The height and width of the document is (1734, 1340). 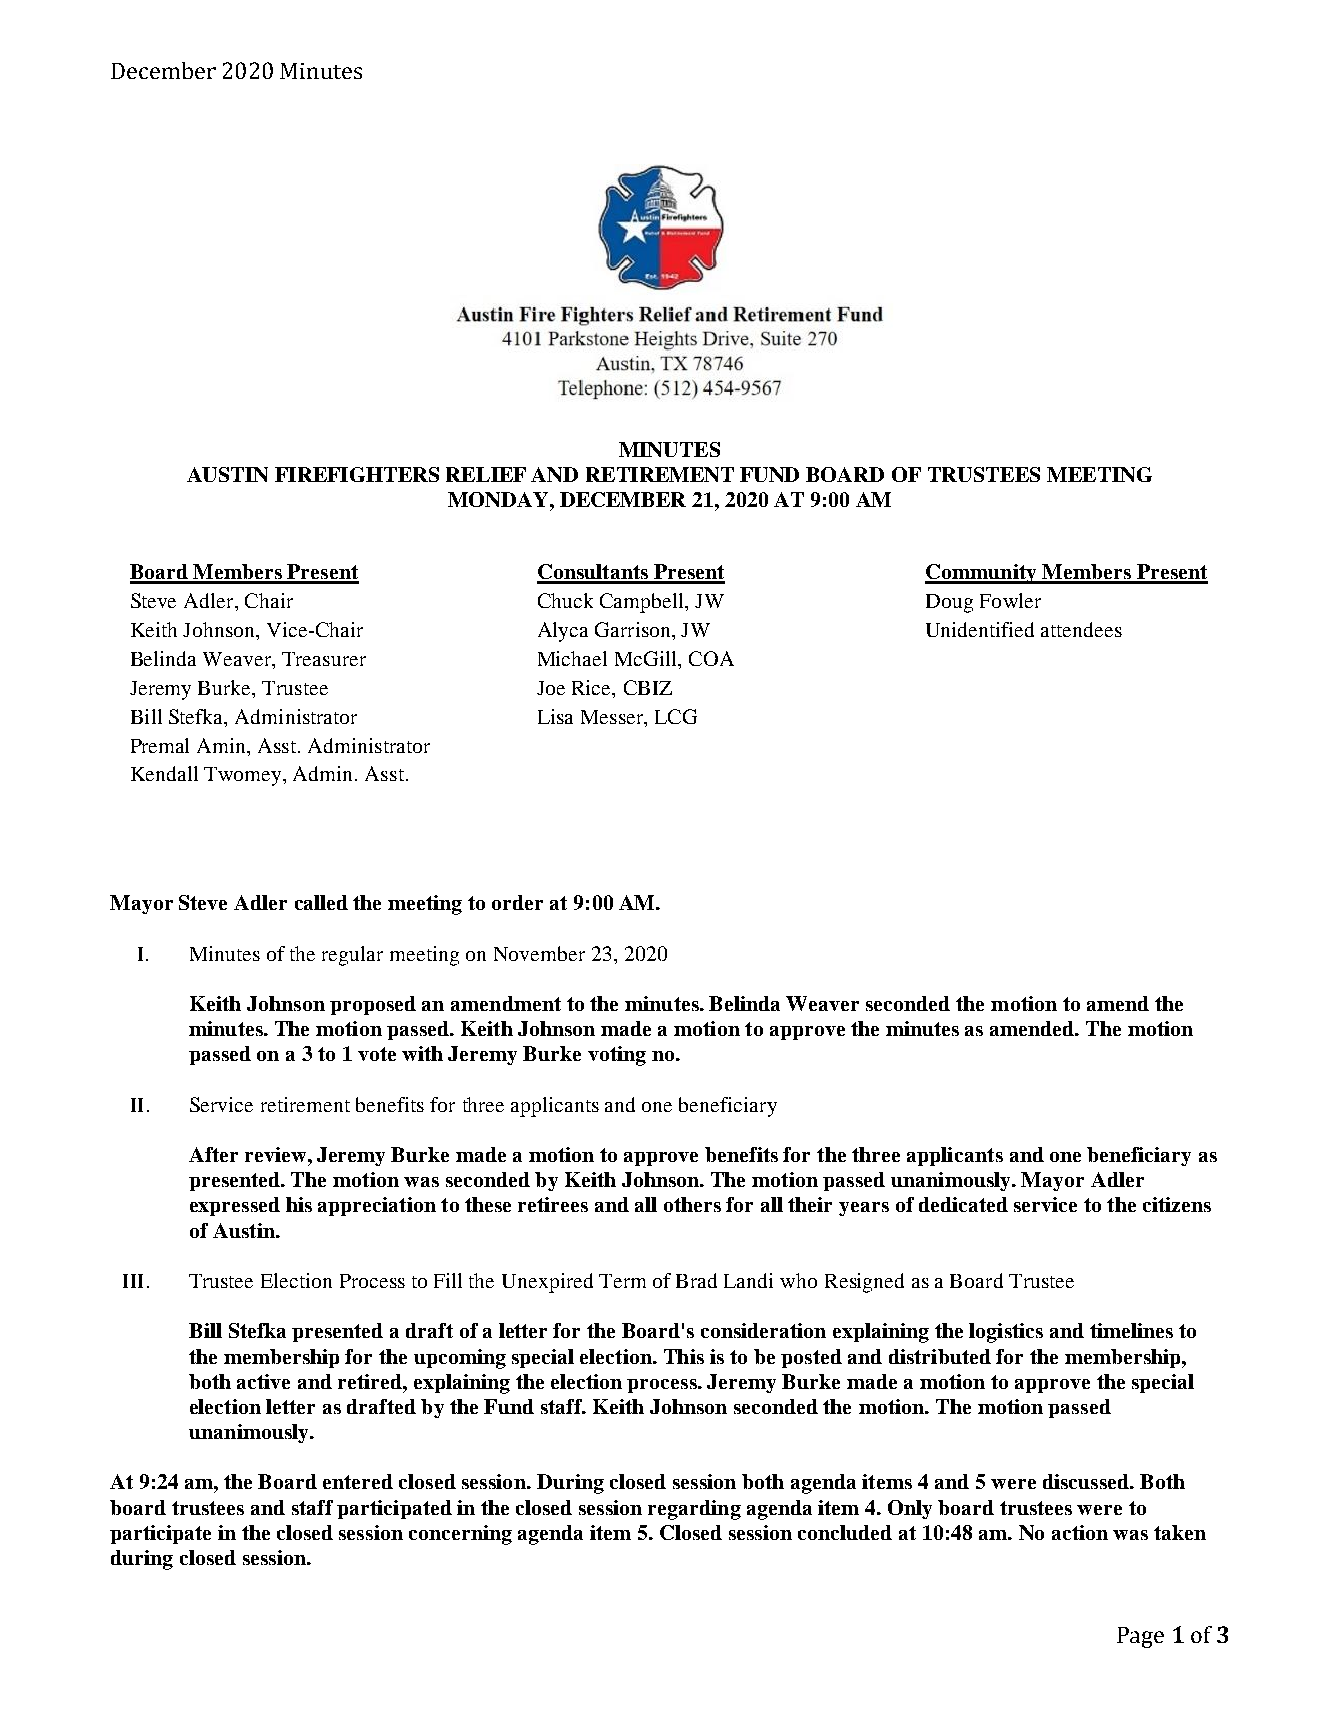 I want to click on MONDAY, so click(x=499, y=499).
